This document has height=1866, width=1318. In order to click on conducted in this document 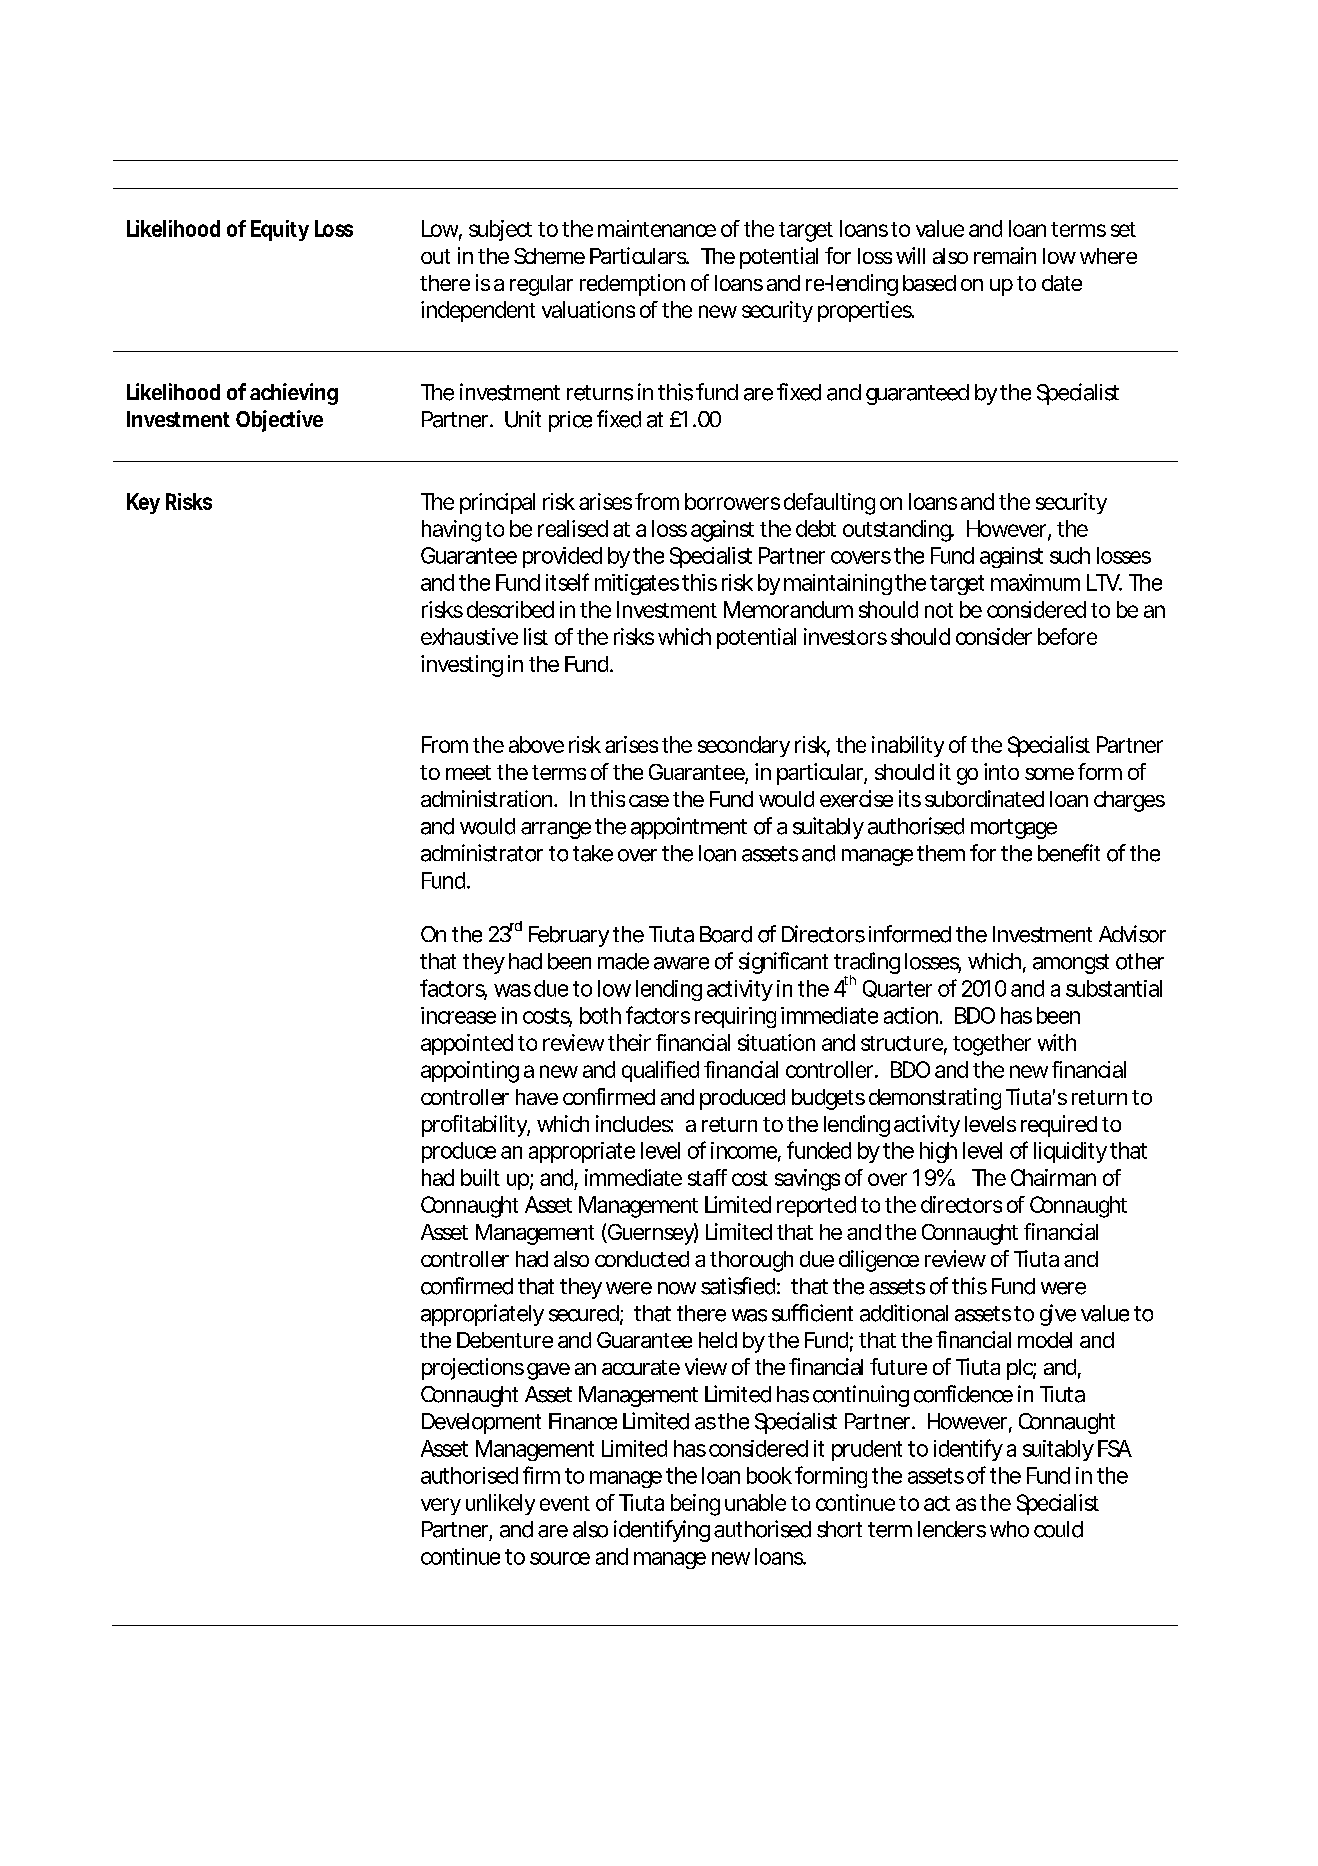, I will do `click(642, 1259)`.
